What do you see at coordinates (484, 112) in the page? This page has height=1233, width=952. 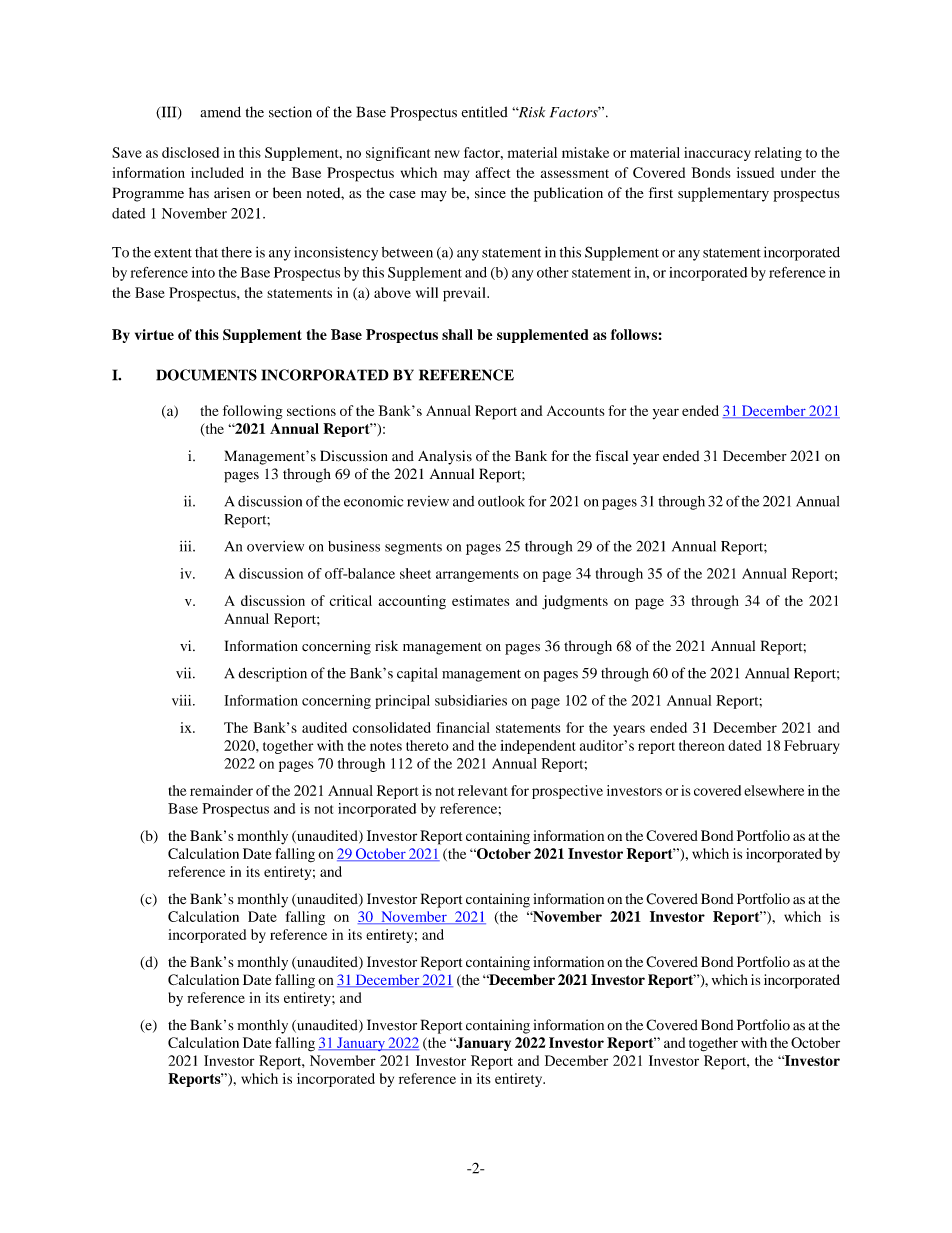 I see `entitled` at bounding box center [484, 112].
